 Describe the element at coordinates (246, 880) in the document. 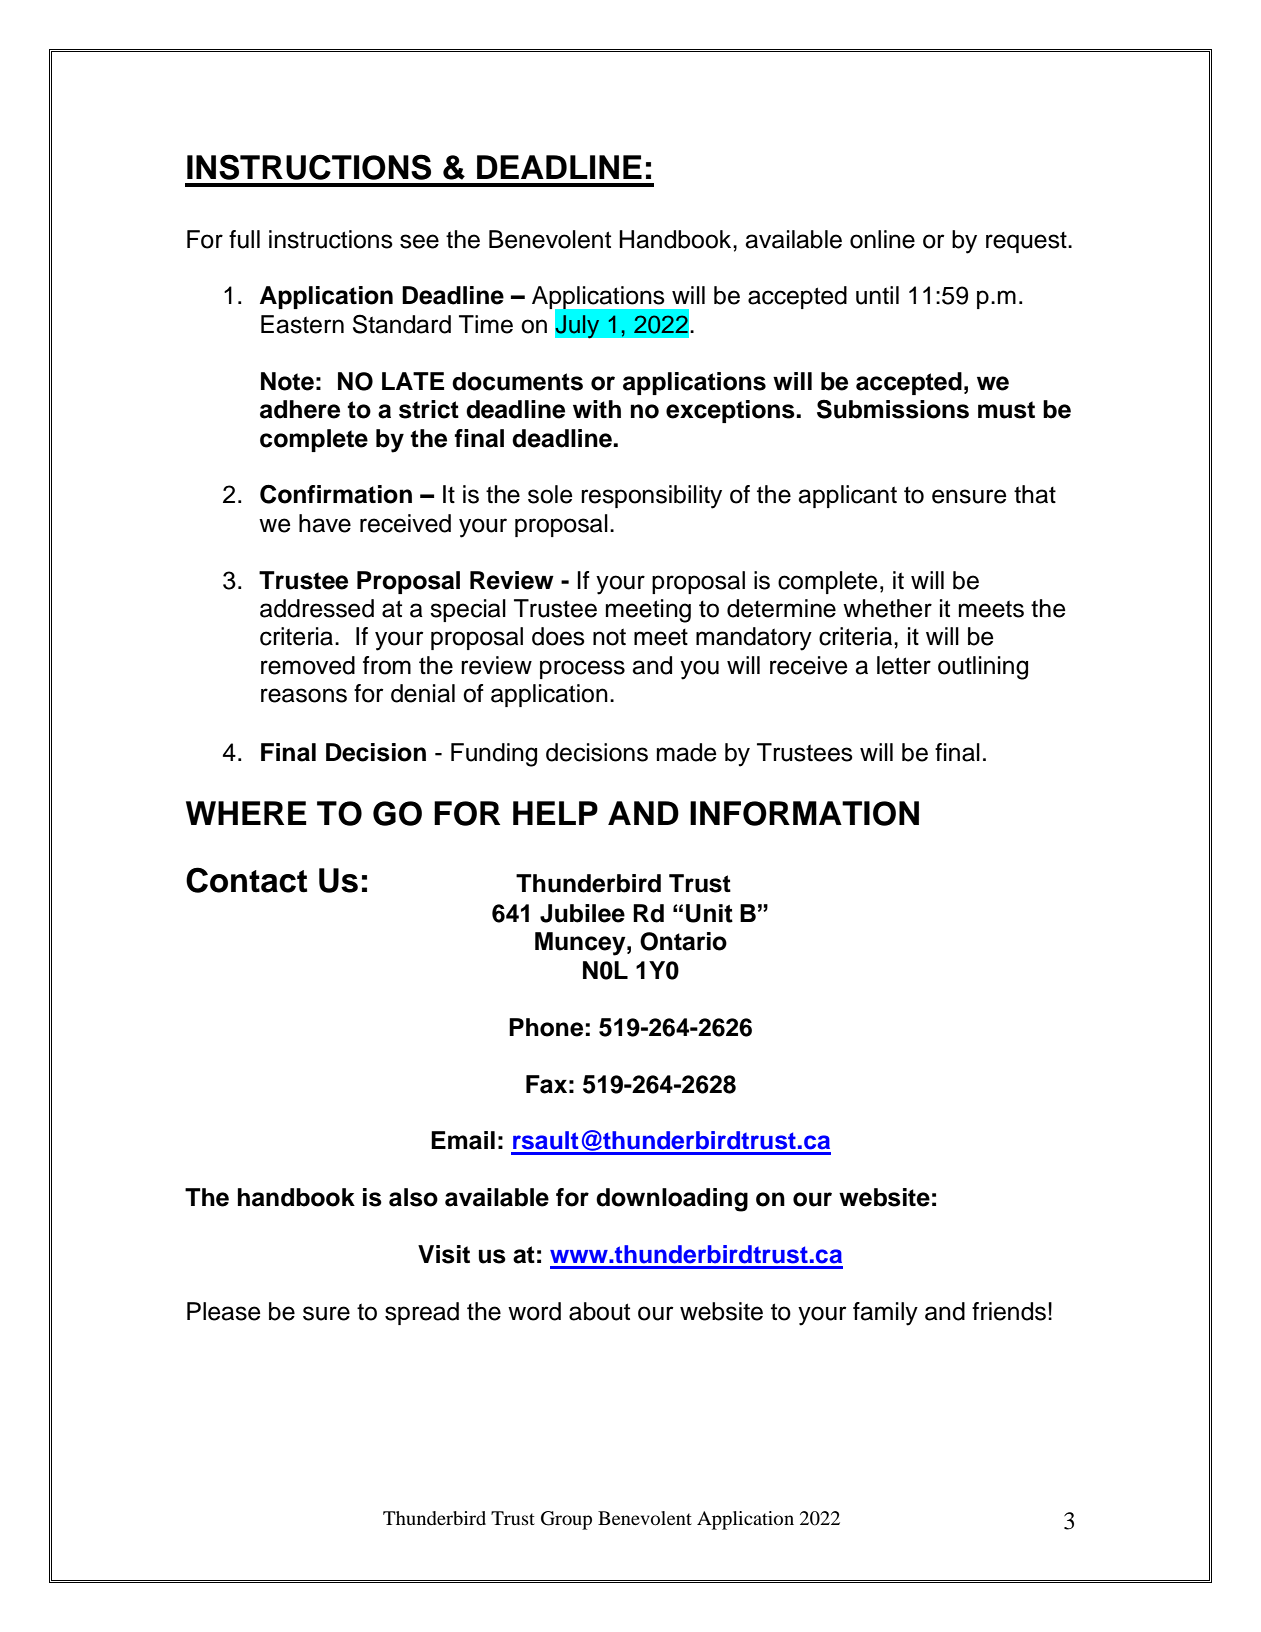

I see `Contact` at that location.
